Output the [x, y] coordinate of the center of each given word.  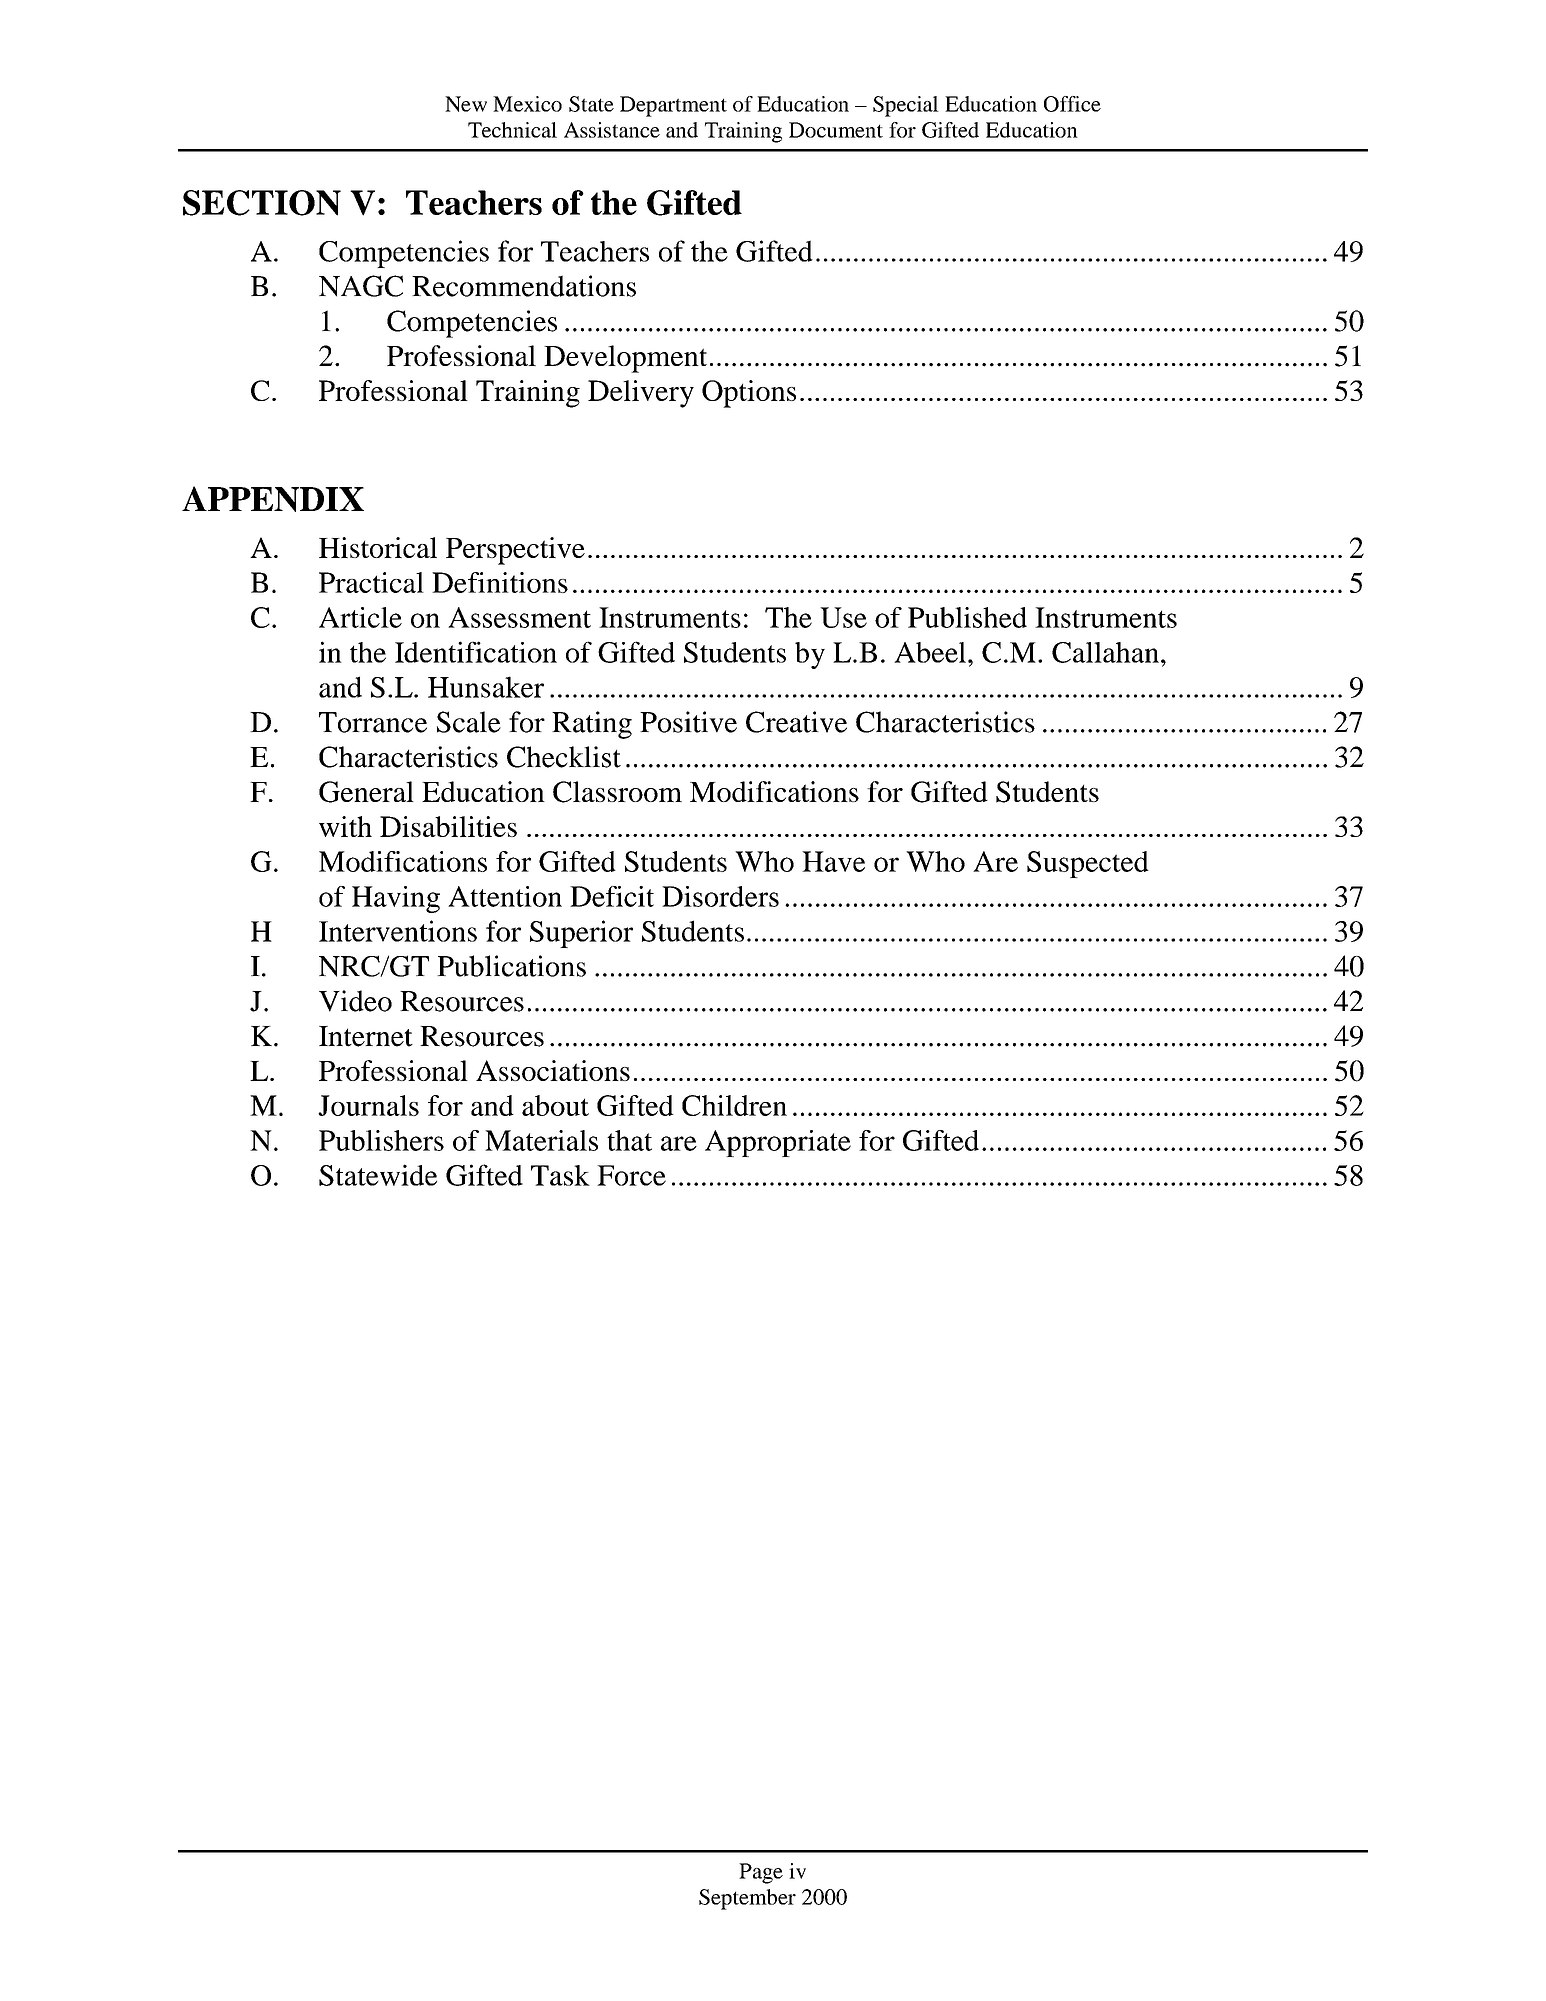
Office [1072, 104]
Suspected [1088, 864]
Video [355, 1001]
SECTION [262, 203]
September [747, 1899]
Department [673, 106]
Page [761, 1873]
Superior [581, 934]
